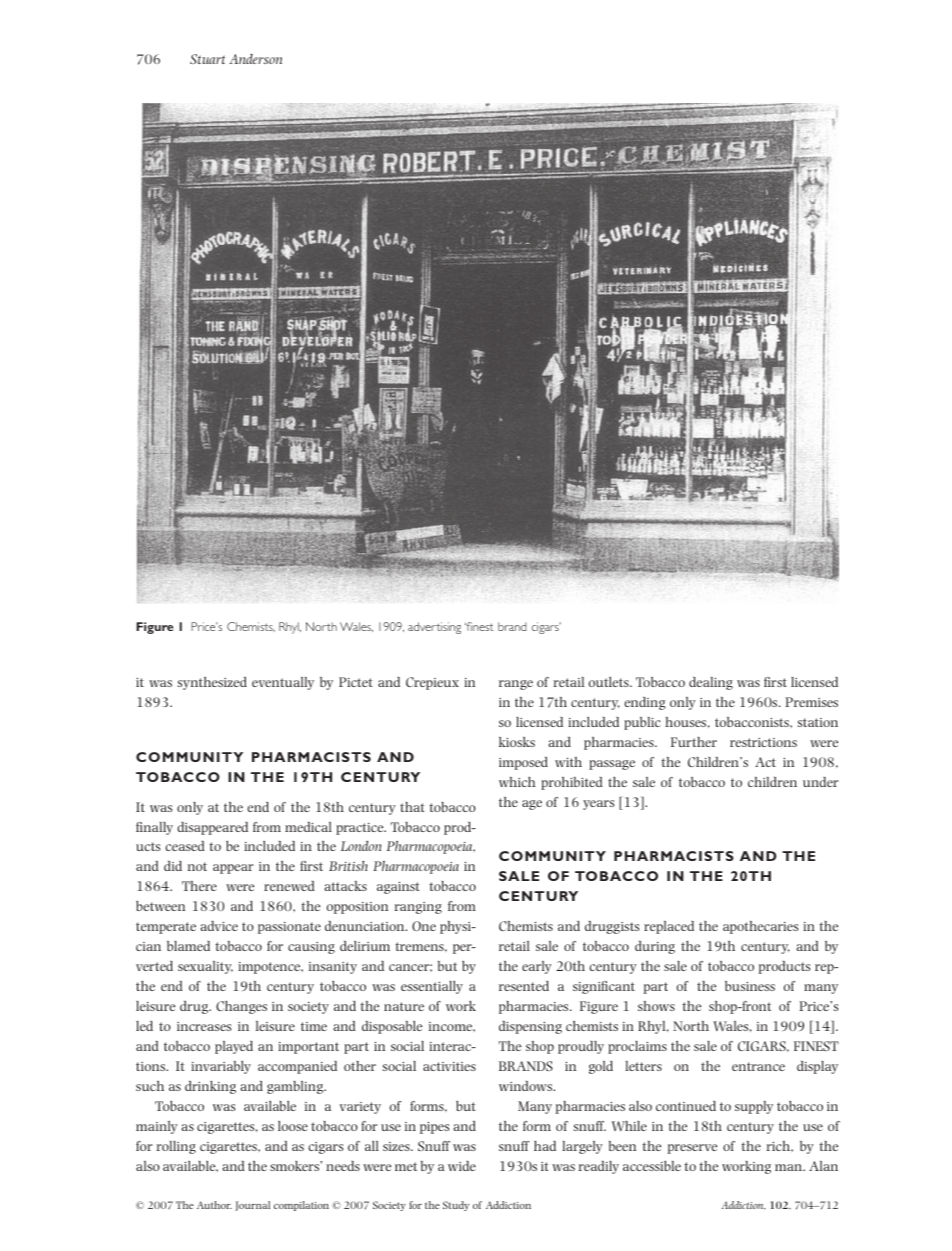 This page has width=952, height=1251. I want to click on synthesized, so click(212, 683).
